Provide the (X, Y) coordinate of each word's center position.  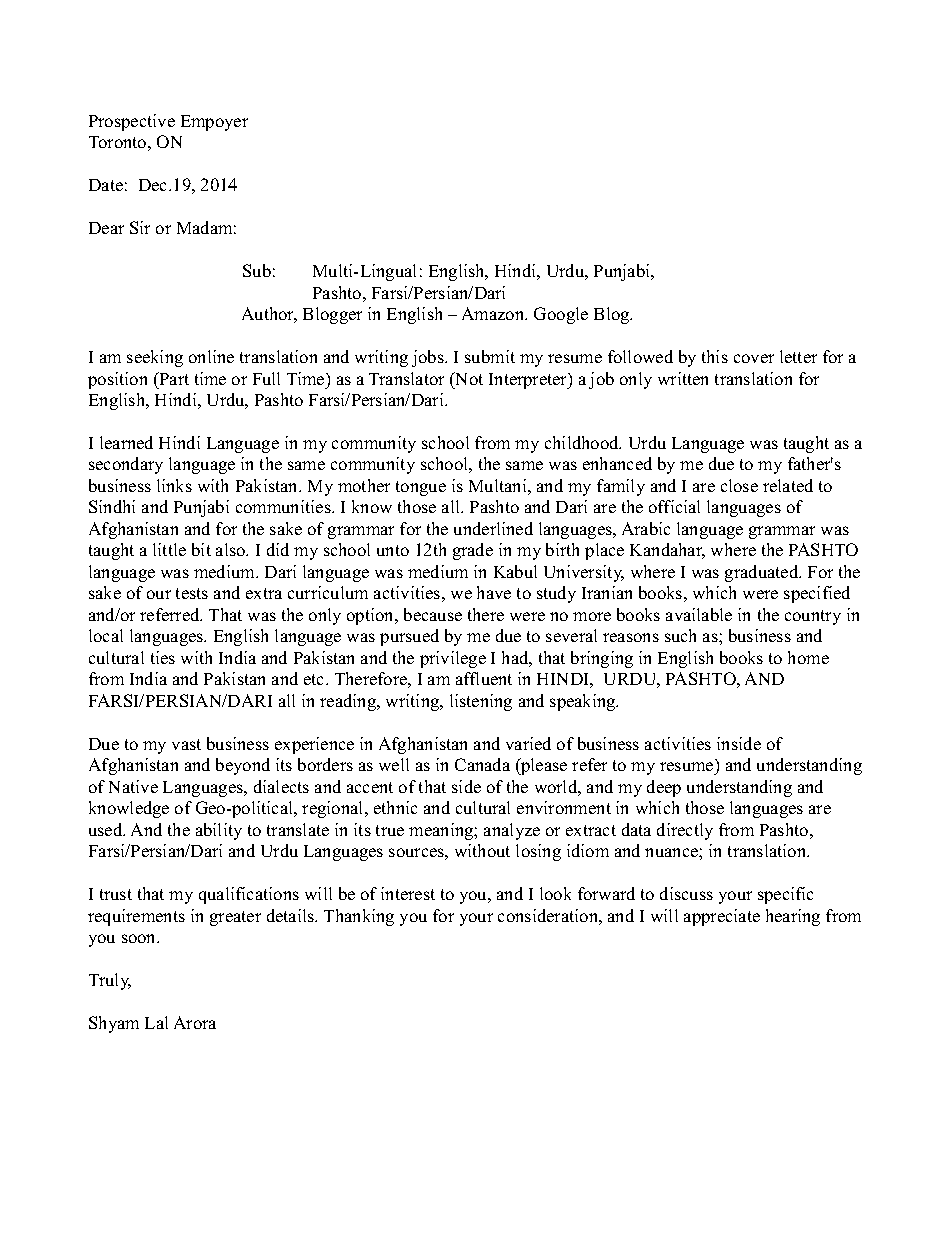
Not (468, 378)
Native (133, 786)
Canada (482, 764)
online (211, 356)
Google (561, 315)
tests (192, 593)
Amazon (494, 313)
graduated (763, 573)
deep (664, 788)
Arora (195, 1022)
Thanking (359, 917)
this (715, 356)
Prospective (132, 122)
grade (473, 551)
